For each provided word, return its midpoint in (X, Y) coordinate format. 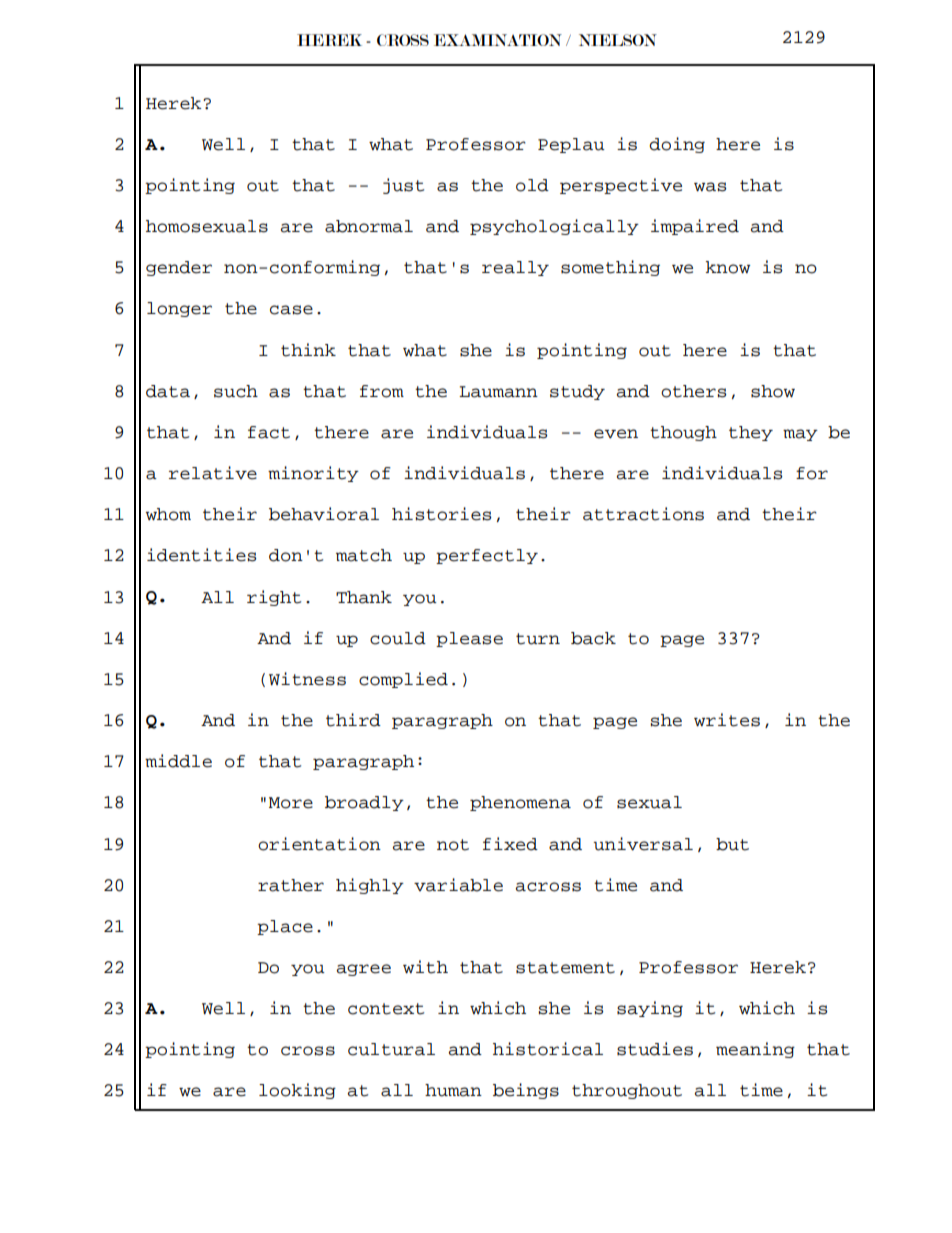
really (515, 268)
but (732, 844)
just (403, 186)
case (291, 310)
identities (201, 555)
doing (677, 145)
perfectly (487, 556)
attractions (643, 514)
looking (297, 1091)
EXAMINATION (498, 40)
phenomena (520, 803)
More (291, 803)
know (728, 267)
